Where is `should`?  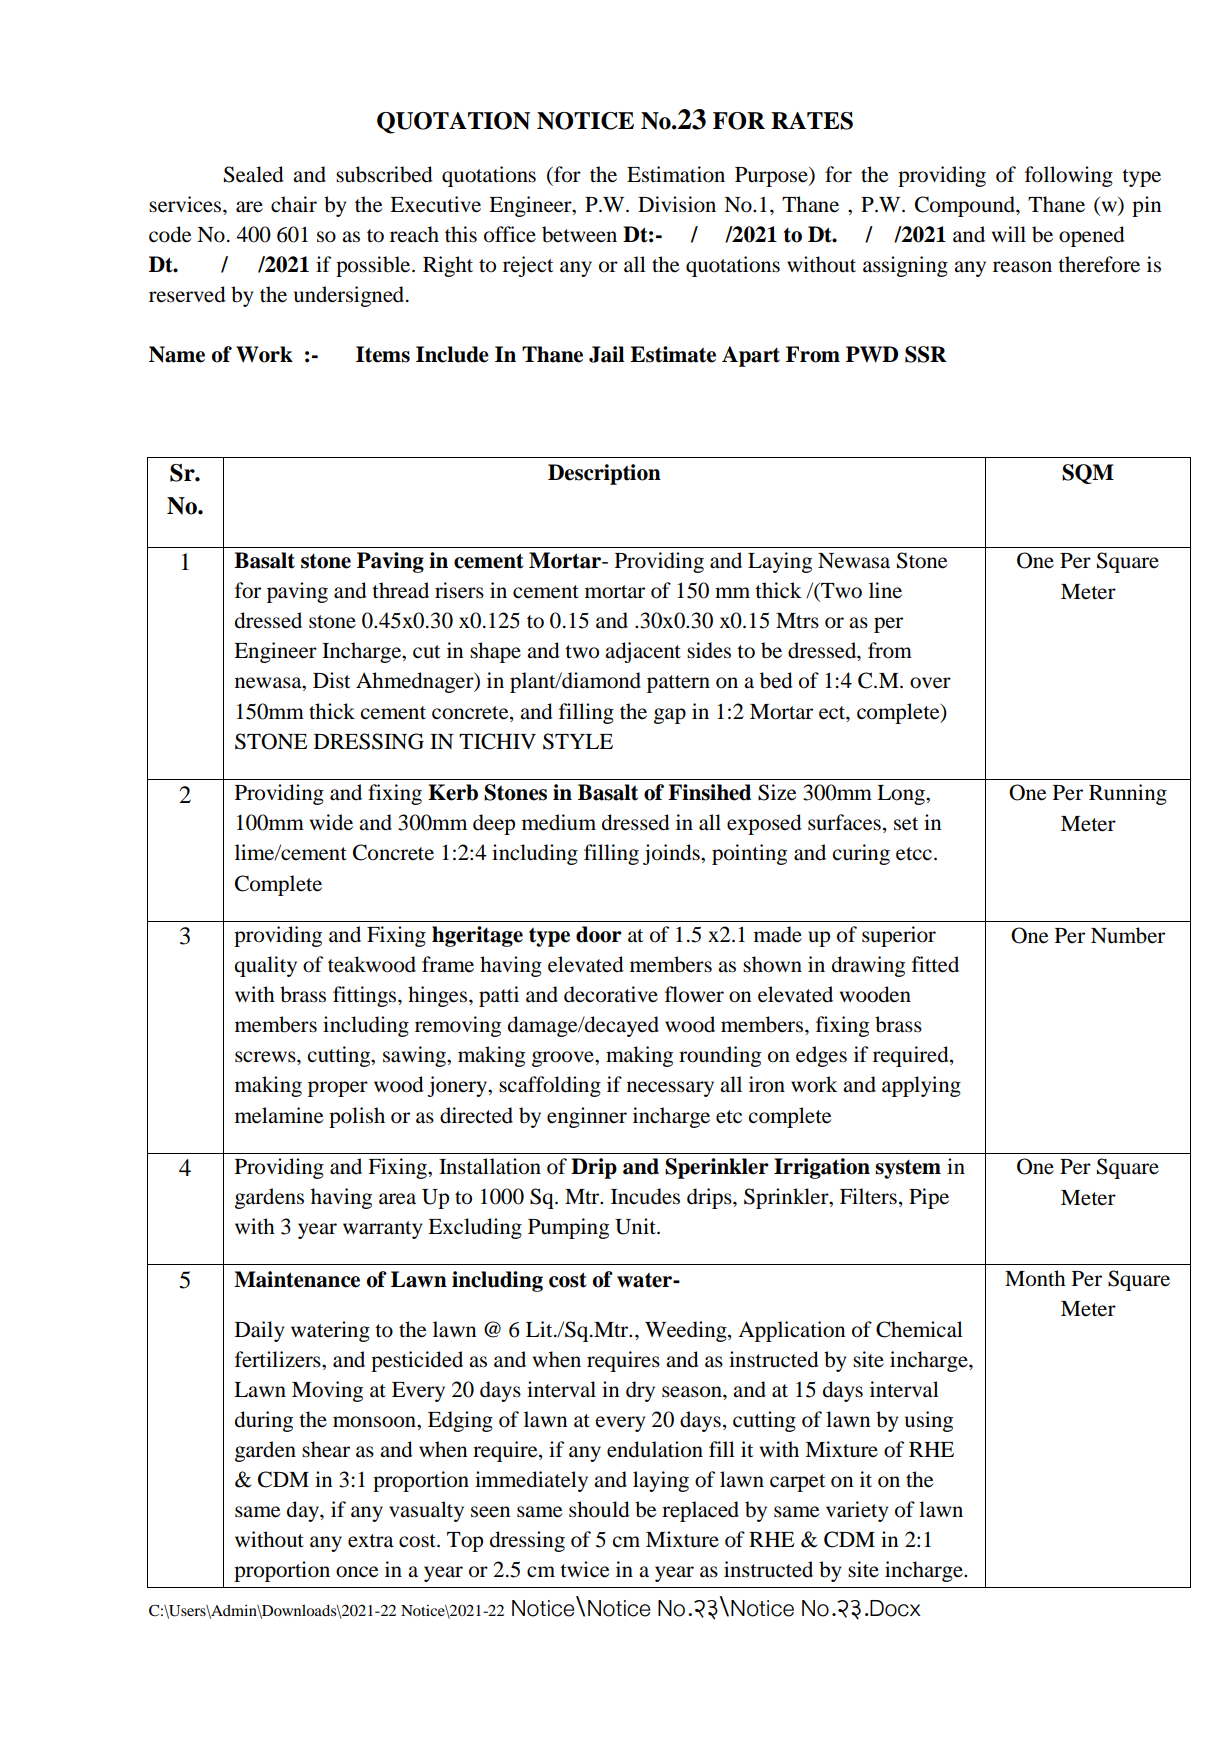
should is located at coordinates (599, 1509).
